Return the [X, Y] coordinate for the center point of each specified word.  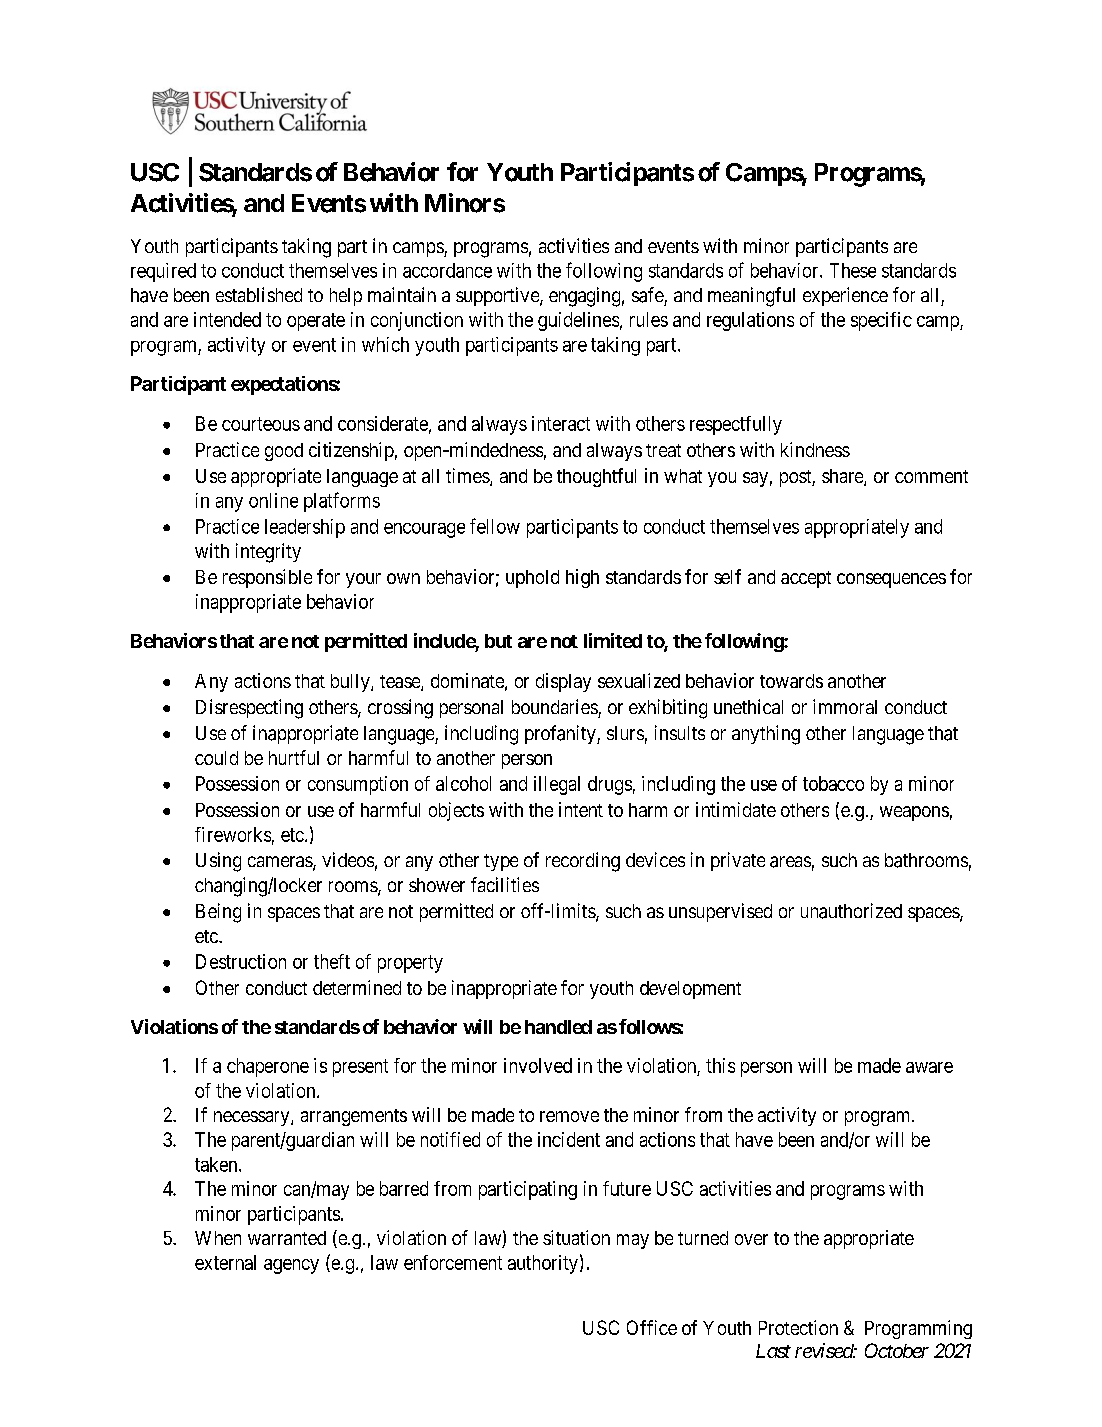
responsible [267, 578]
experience [845, 296]
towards [791, 681]
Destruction [241, 961]
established [259, 294]
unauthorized [851, 911]
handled [558, 1027]
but [498, 641]
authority [543, 1264]
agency [291, 1266]
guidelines [578, 321]
